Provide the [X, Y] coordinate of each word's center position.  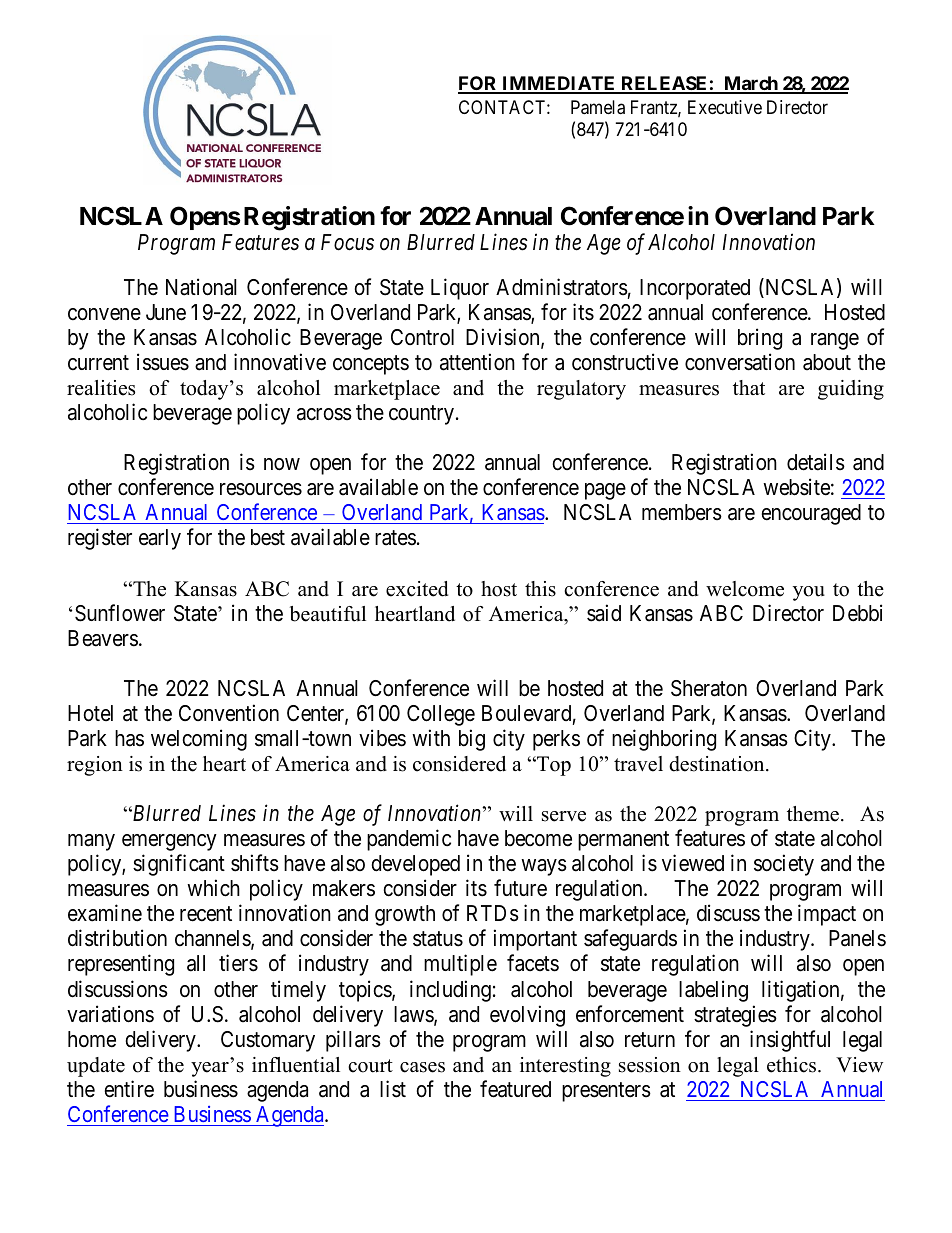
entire [129, 1089]
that [749, 387]
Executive [725, 107]
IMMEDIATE [559, 84]
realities [101, 388]
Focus [347, 242]
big [472, 740]
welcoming [199, 740]
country [421, 415]
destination [718, 764]
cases [422, 1067]
